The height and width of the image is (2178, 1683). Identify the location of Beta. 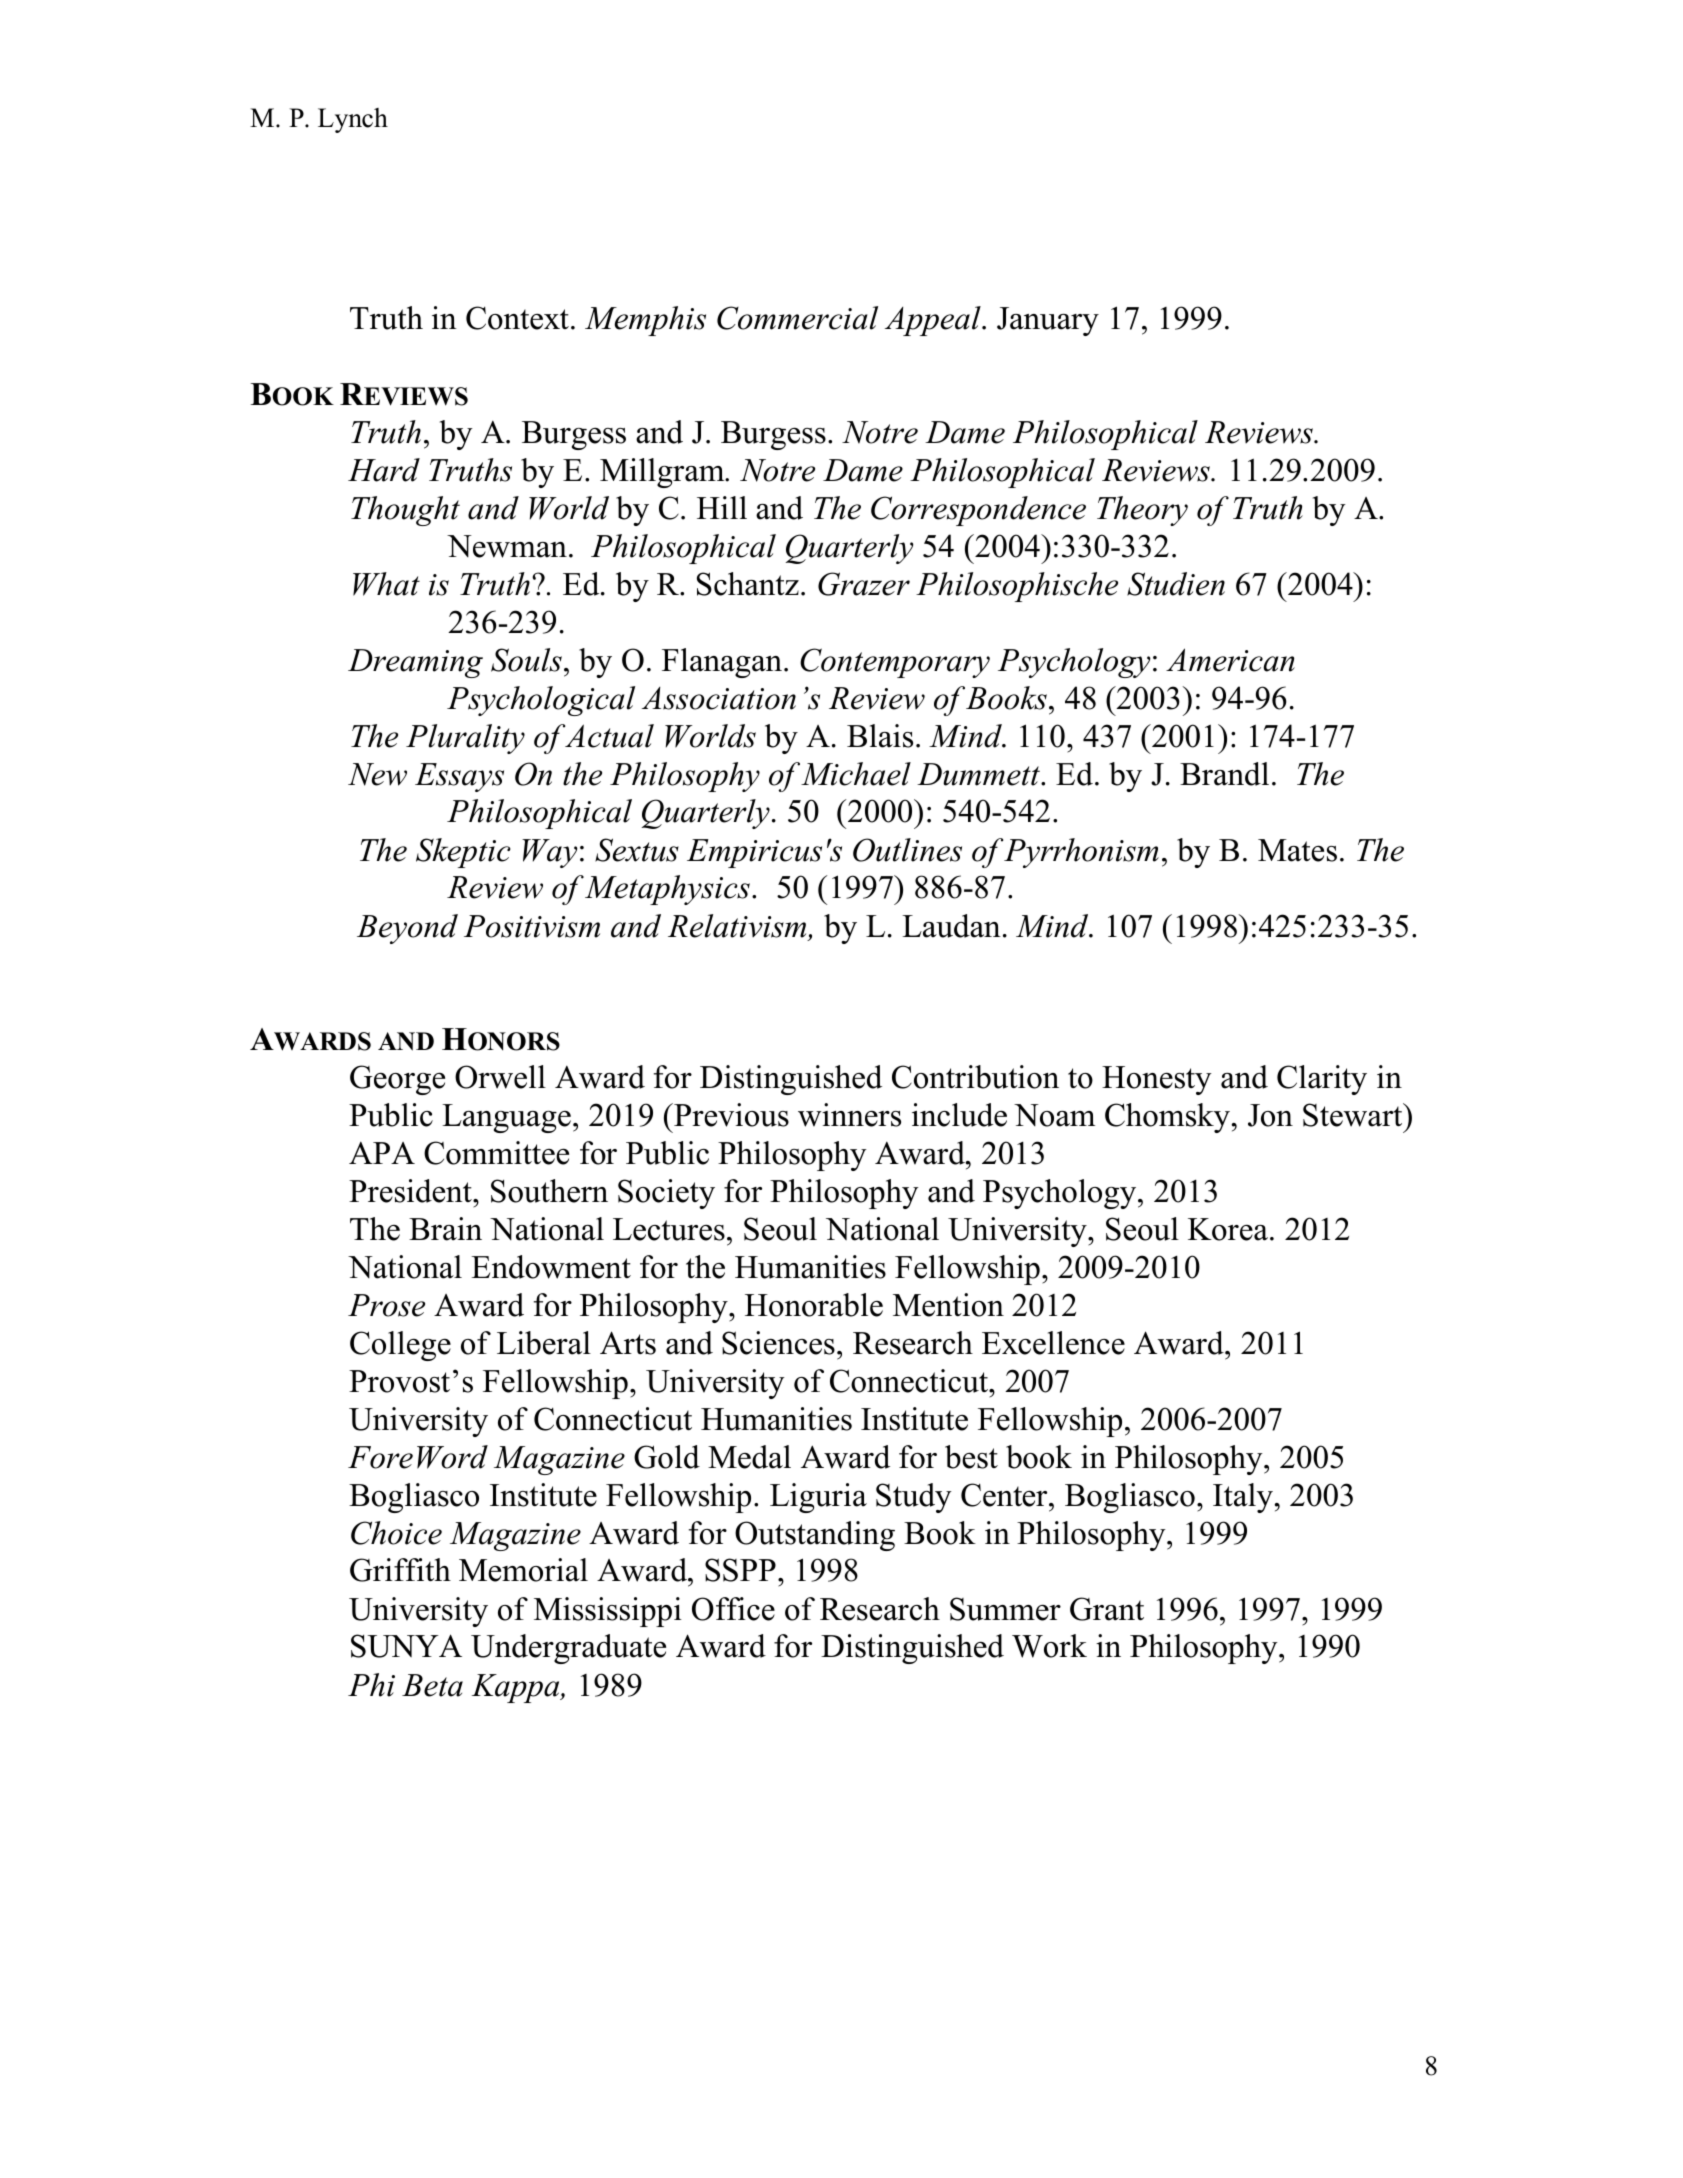
(432, 1685).
